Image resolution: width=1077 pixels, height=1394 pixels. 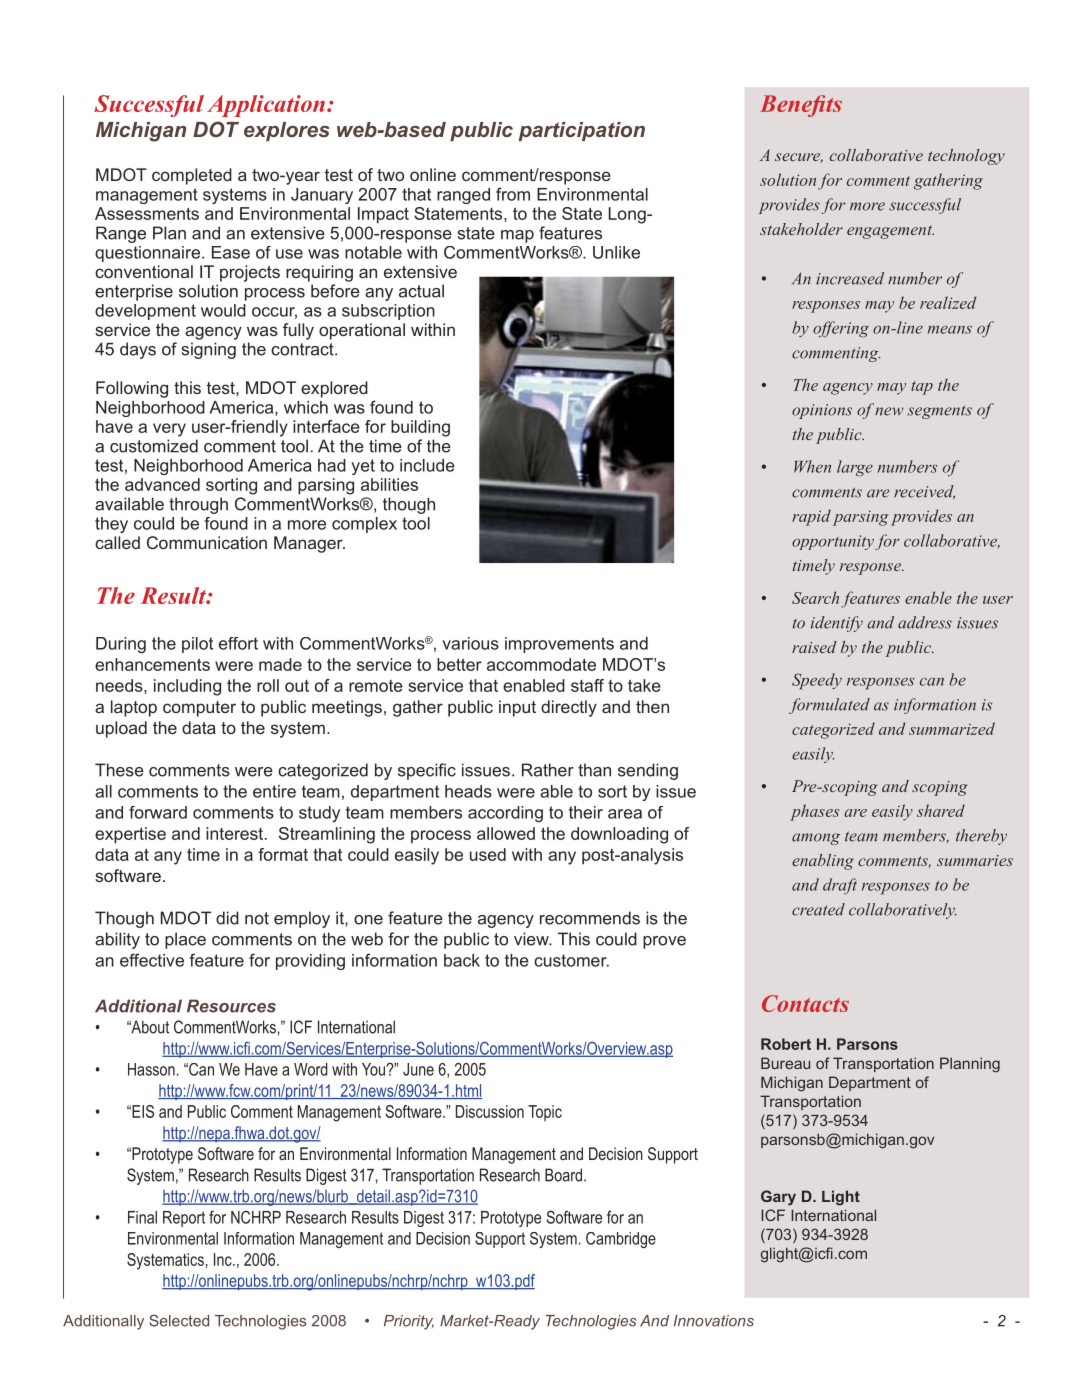 I want to click on effort, so click(x=238, y=643).
